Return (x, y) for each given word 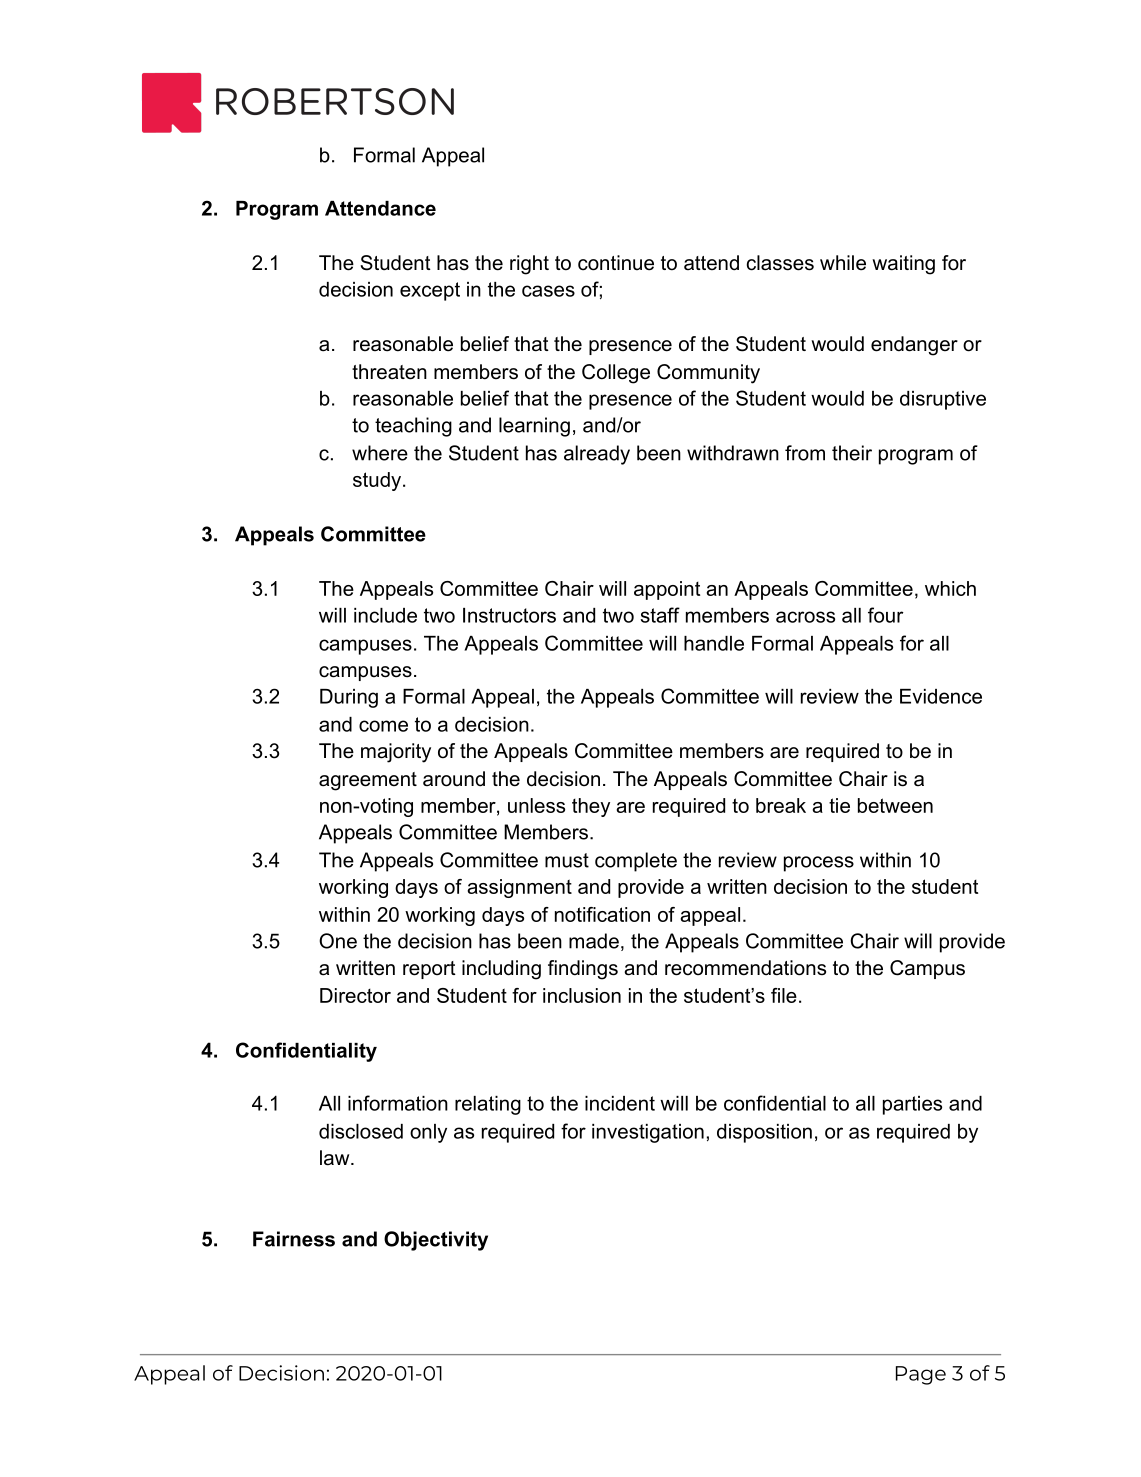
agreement (368, 781)
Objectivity (436, 1241)
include (385, 615)
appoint (667, 590)
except (430, 291)
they (591, 807)
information (398, 1103)
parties (912, 1105)
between (895, 805)
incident (620, 1103)
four (886, 615)
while (843, 263)
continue (616, 263)
